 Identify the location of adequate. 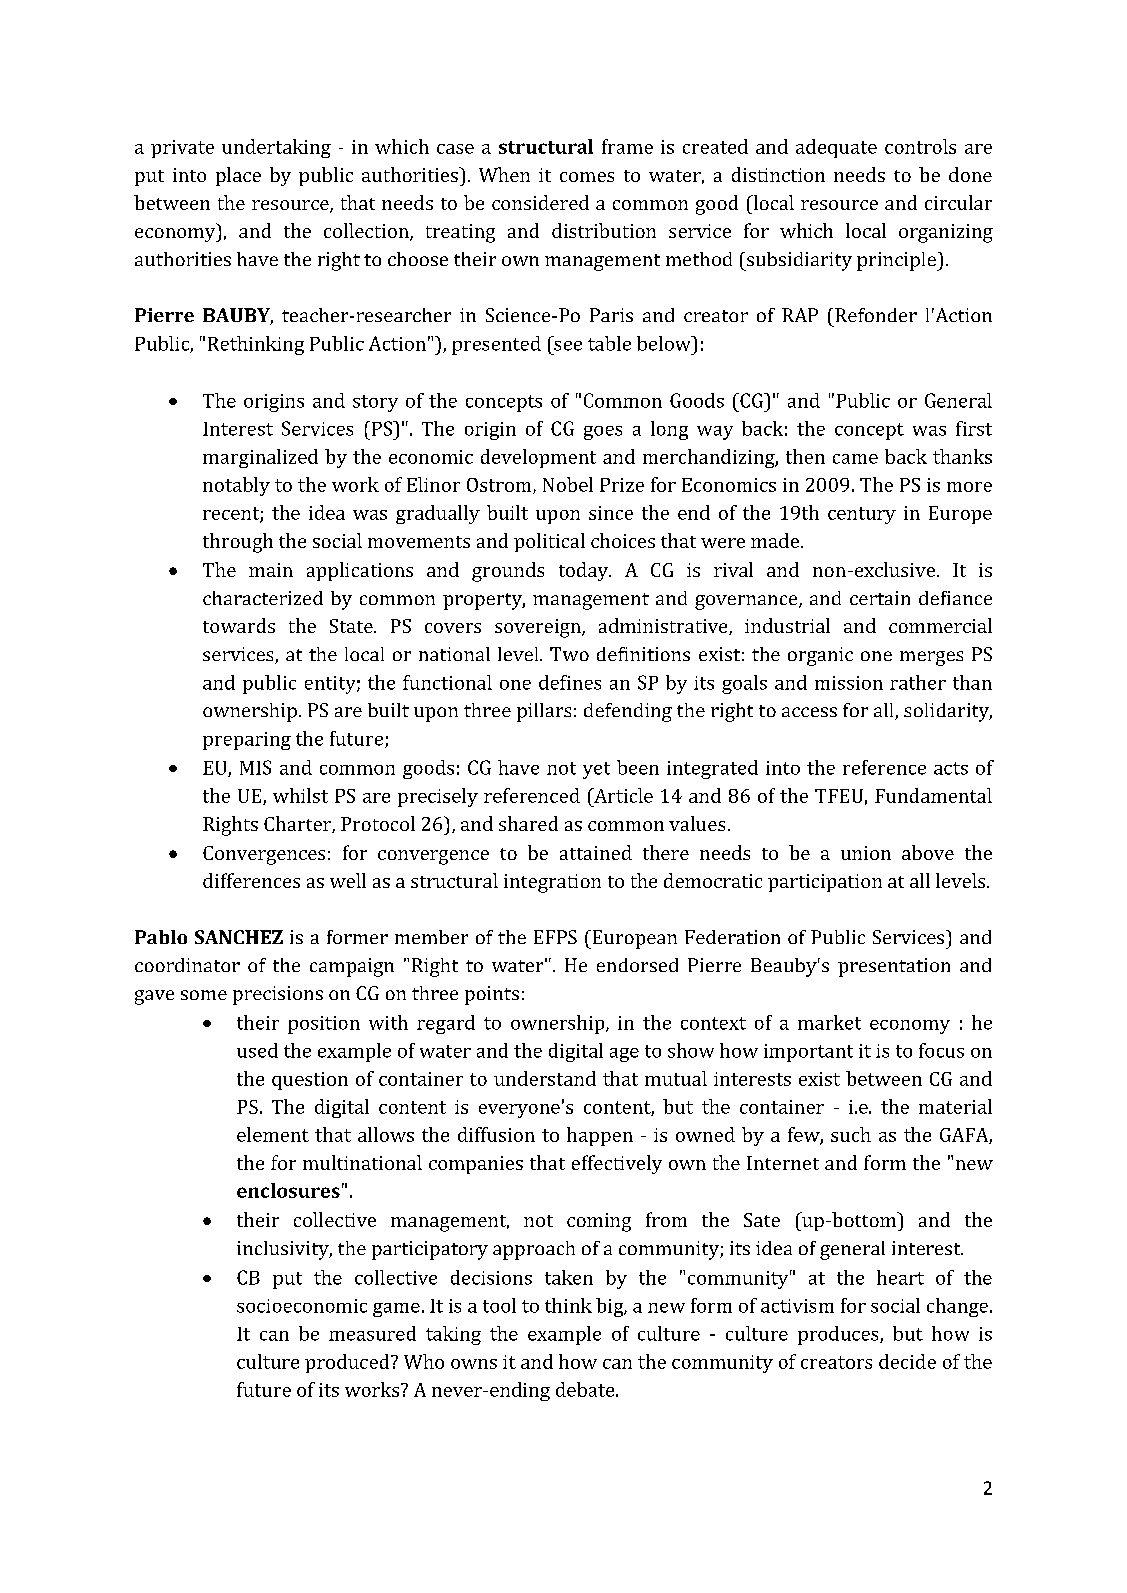
(836, 148).
